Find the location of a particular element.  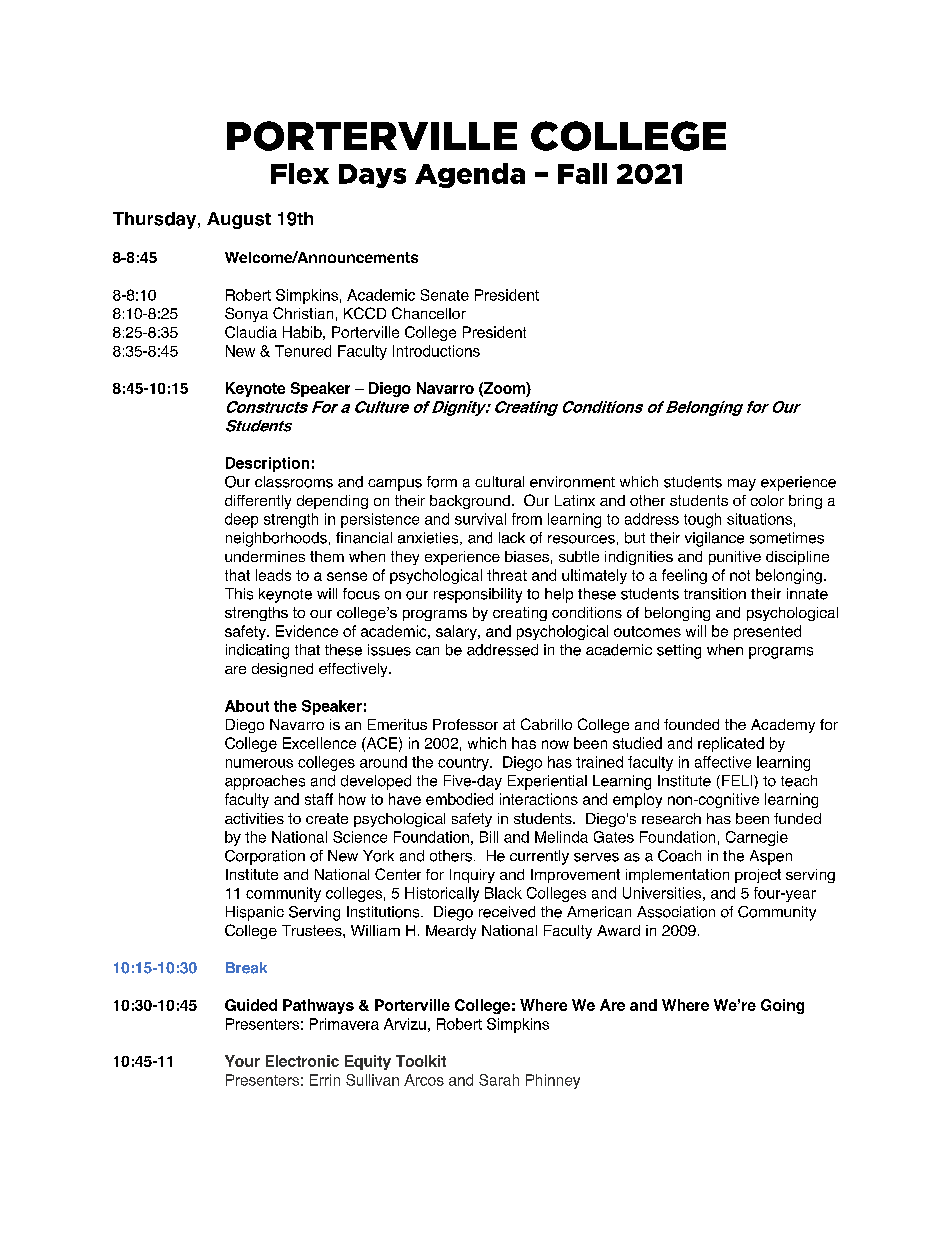

Fall is located at coordinates (582, 173).
